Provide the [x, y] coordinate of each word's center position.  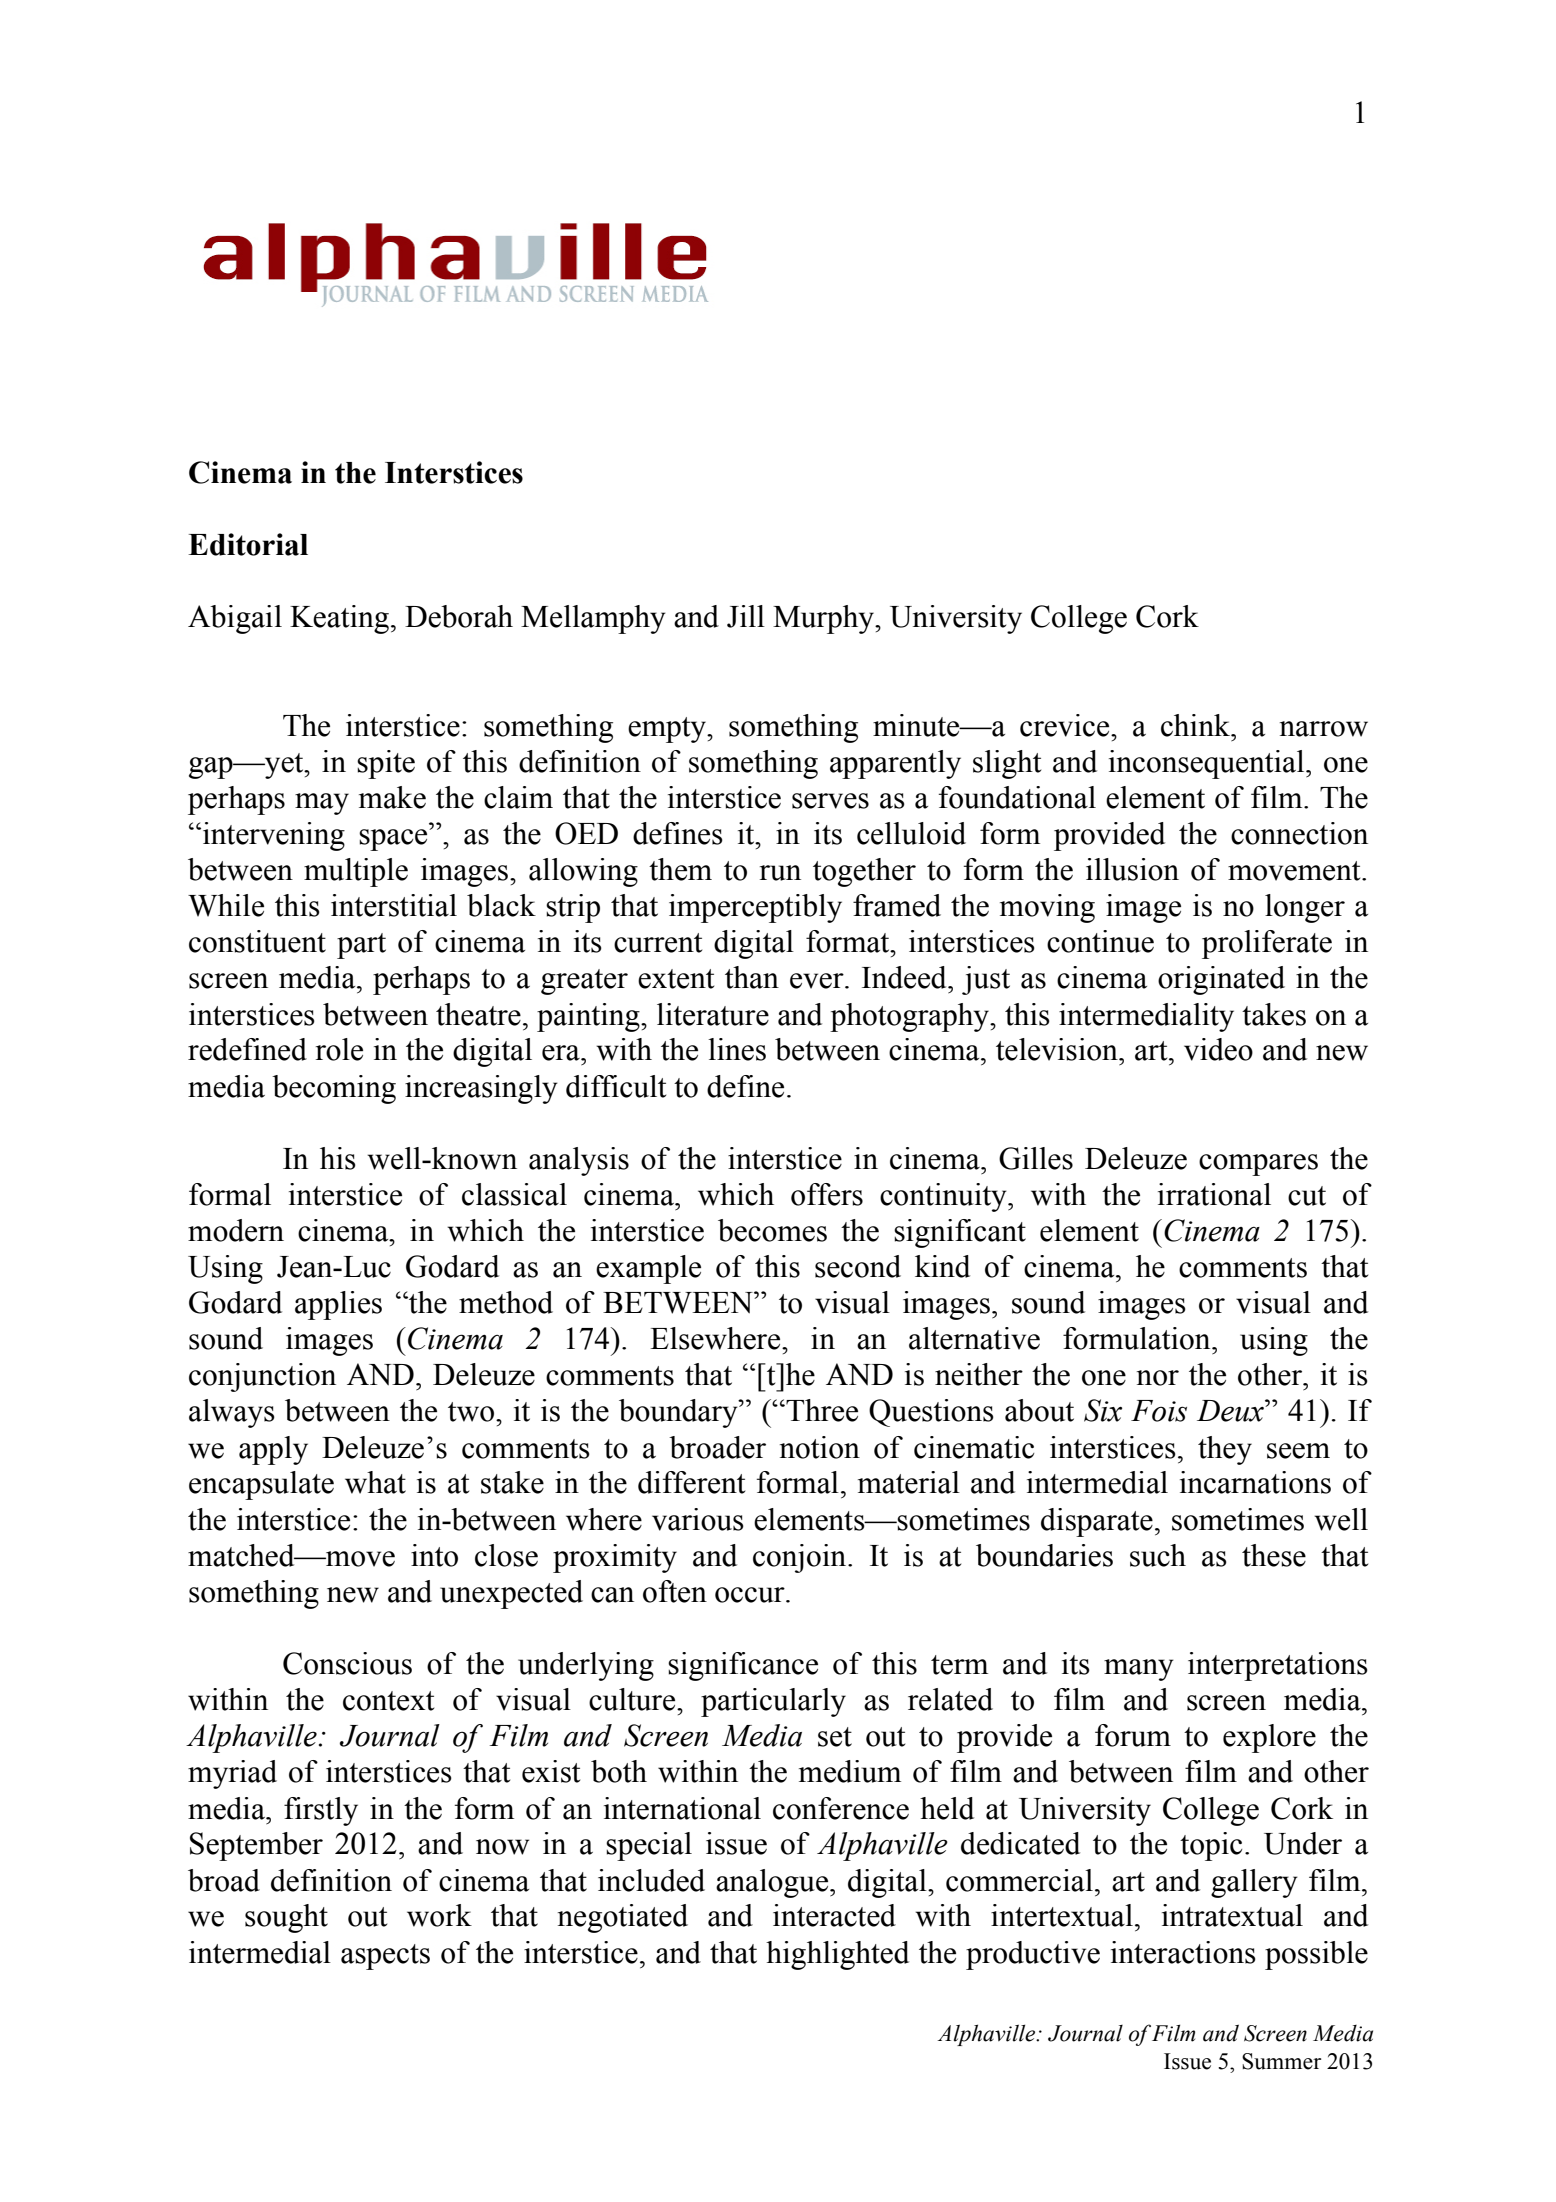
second [858, 1266]
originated [1221, 980]
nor [1158, 1378]
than [752, 977]
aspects [385, 1957]
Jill [746, 616]
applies [338, 1305]
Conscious [347, 1663]
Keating [339, 619]
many [1139, 1670]
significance [743, 1666]
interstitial [394, 905]
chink [1196, 725]
